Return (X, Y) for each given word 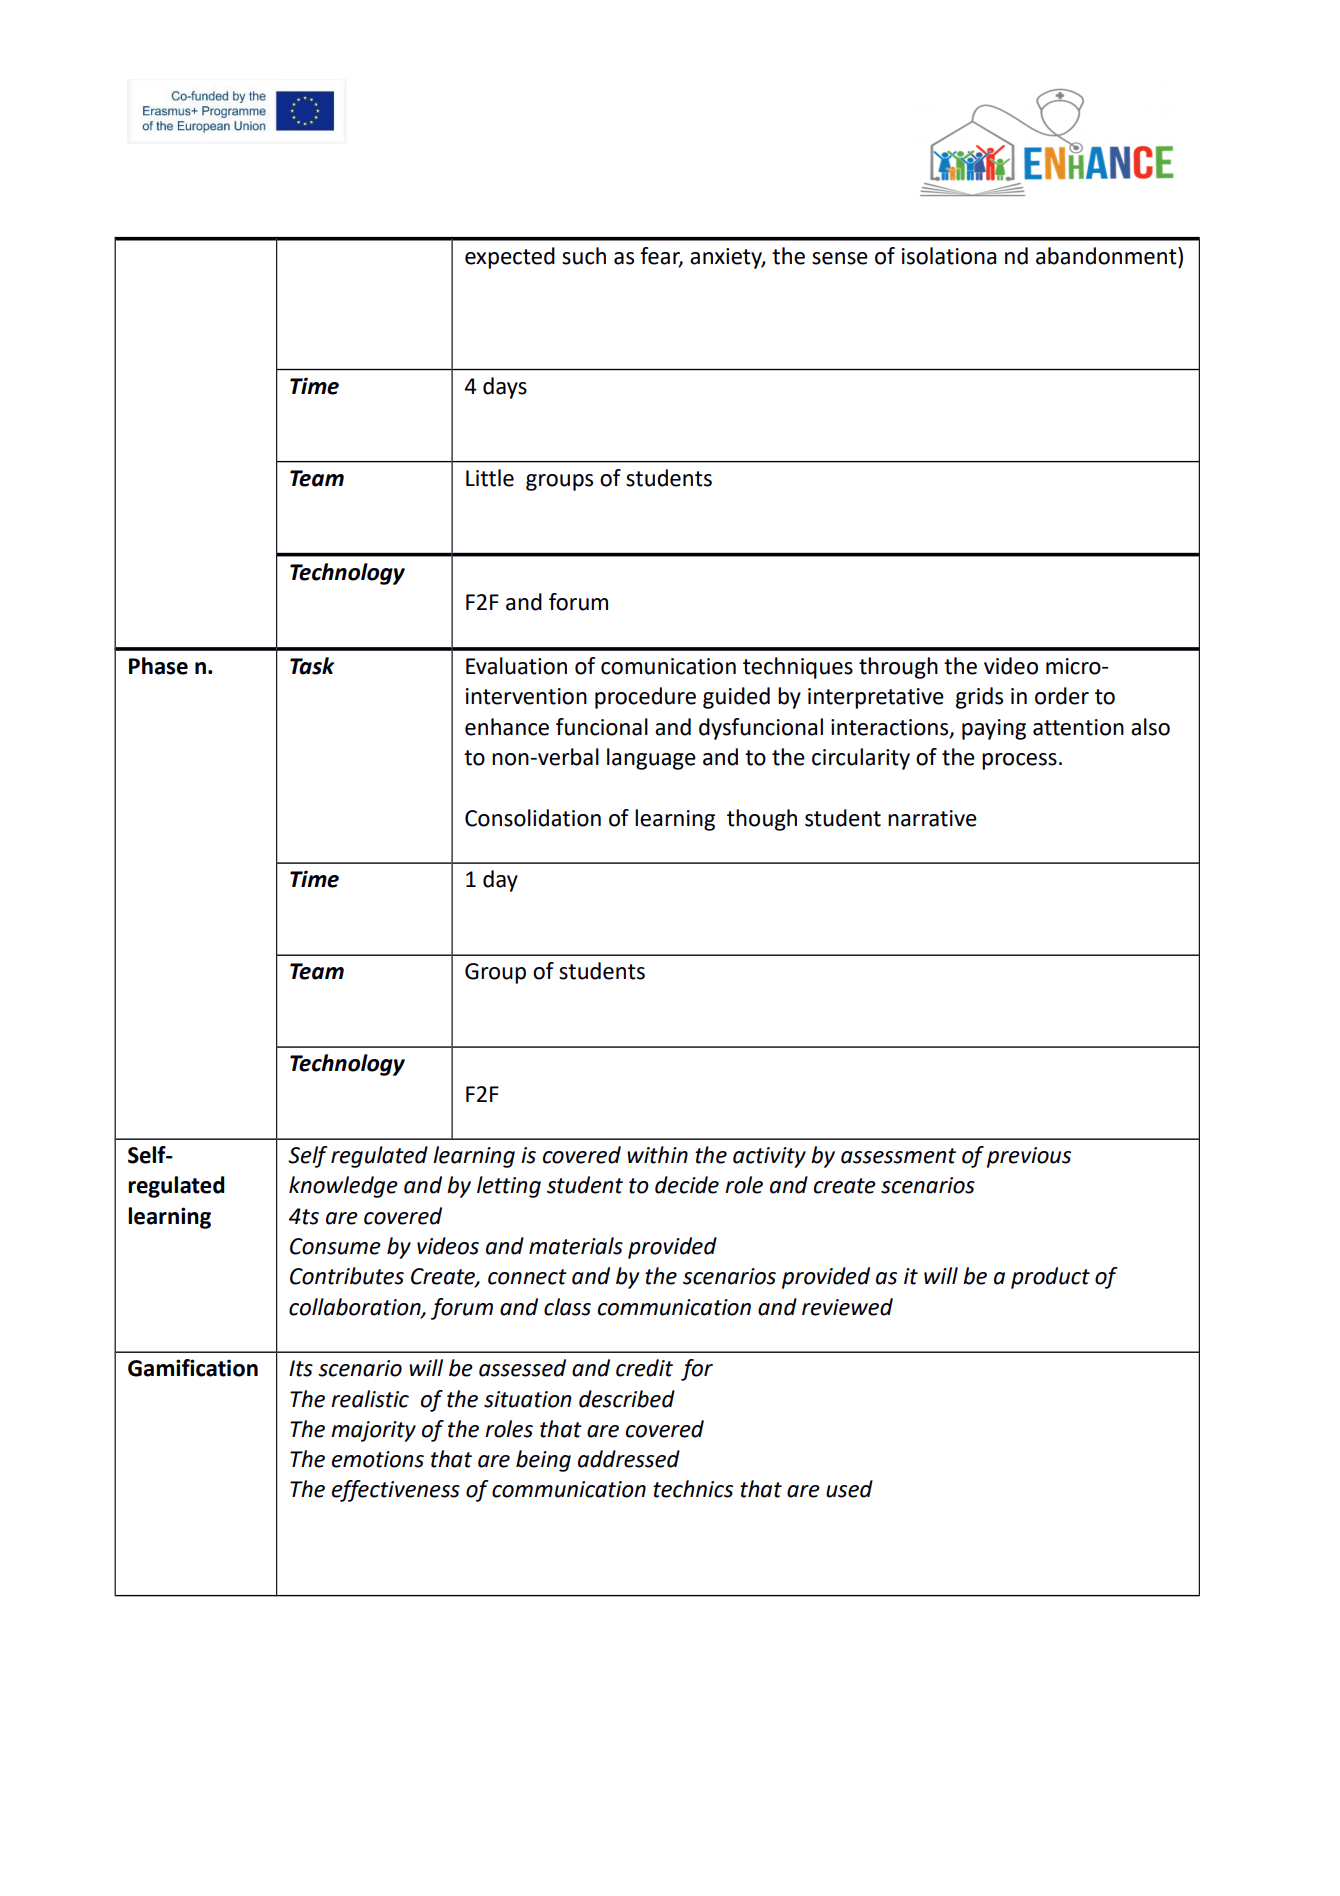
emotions (378, 1459)
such (584, 256)
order (1062, 696)
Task (312, 666)
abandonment (1107, 256)
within (657, 1155)
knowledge (343, 1187)
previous (1029, 1157)
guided (736, 698)
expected (510, 258)
